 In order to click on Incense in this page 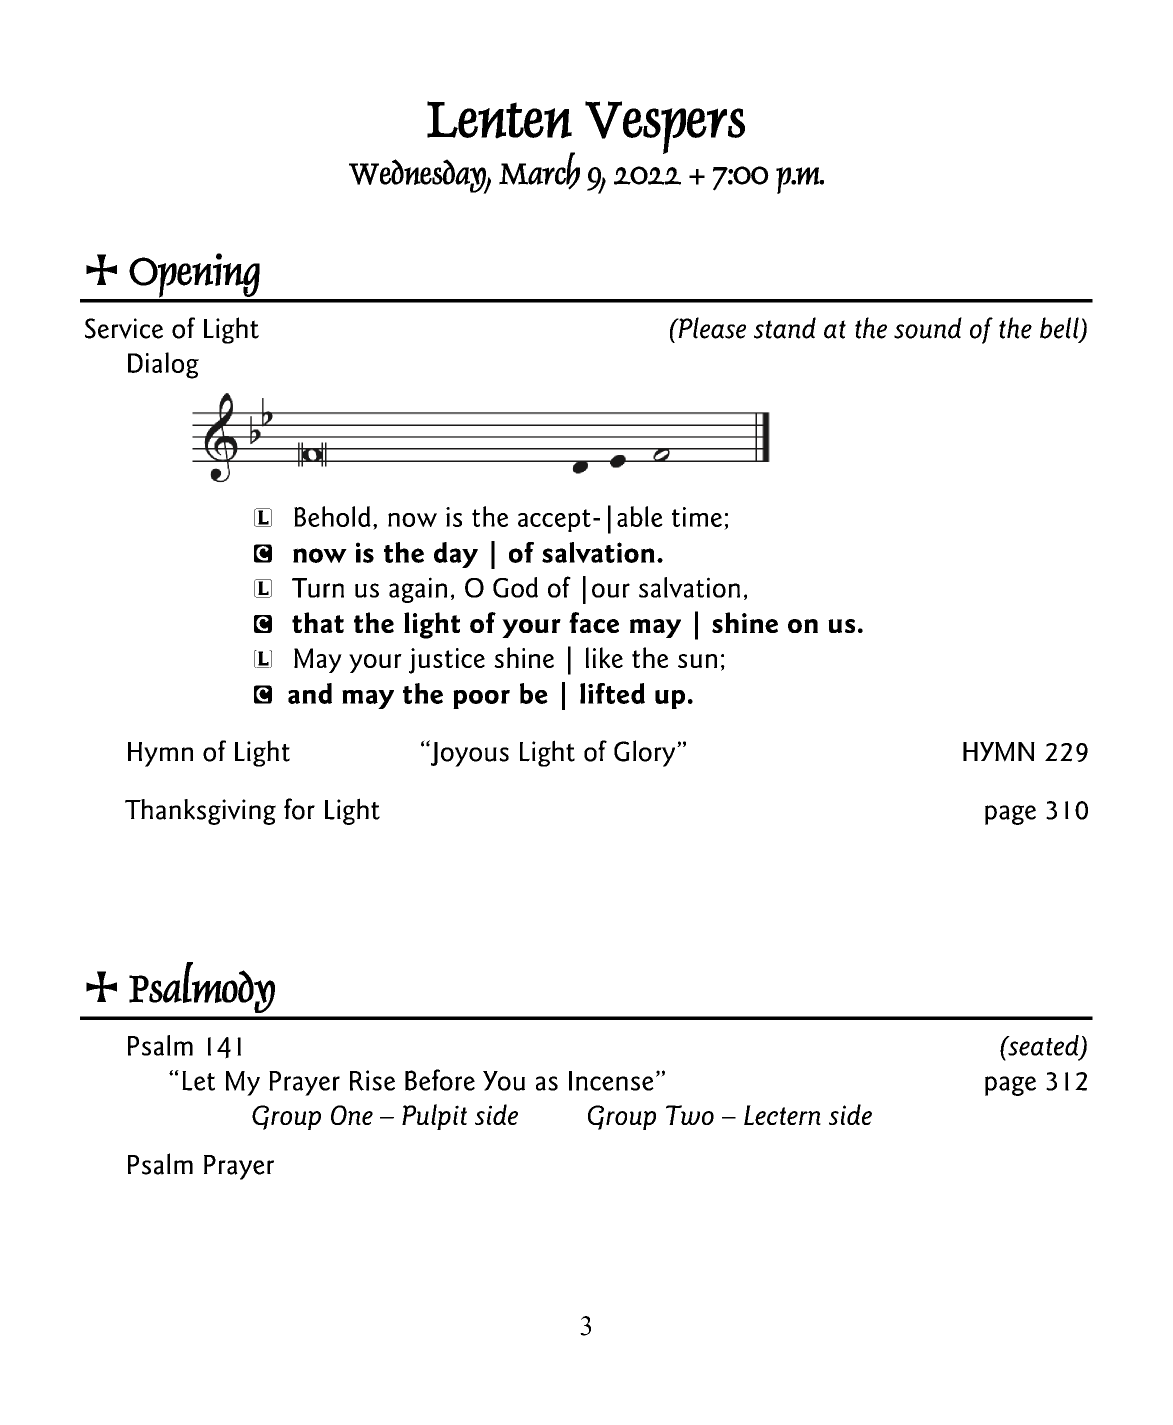, I will do `click(611, 1081)`.
